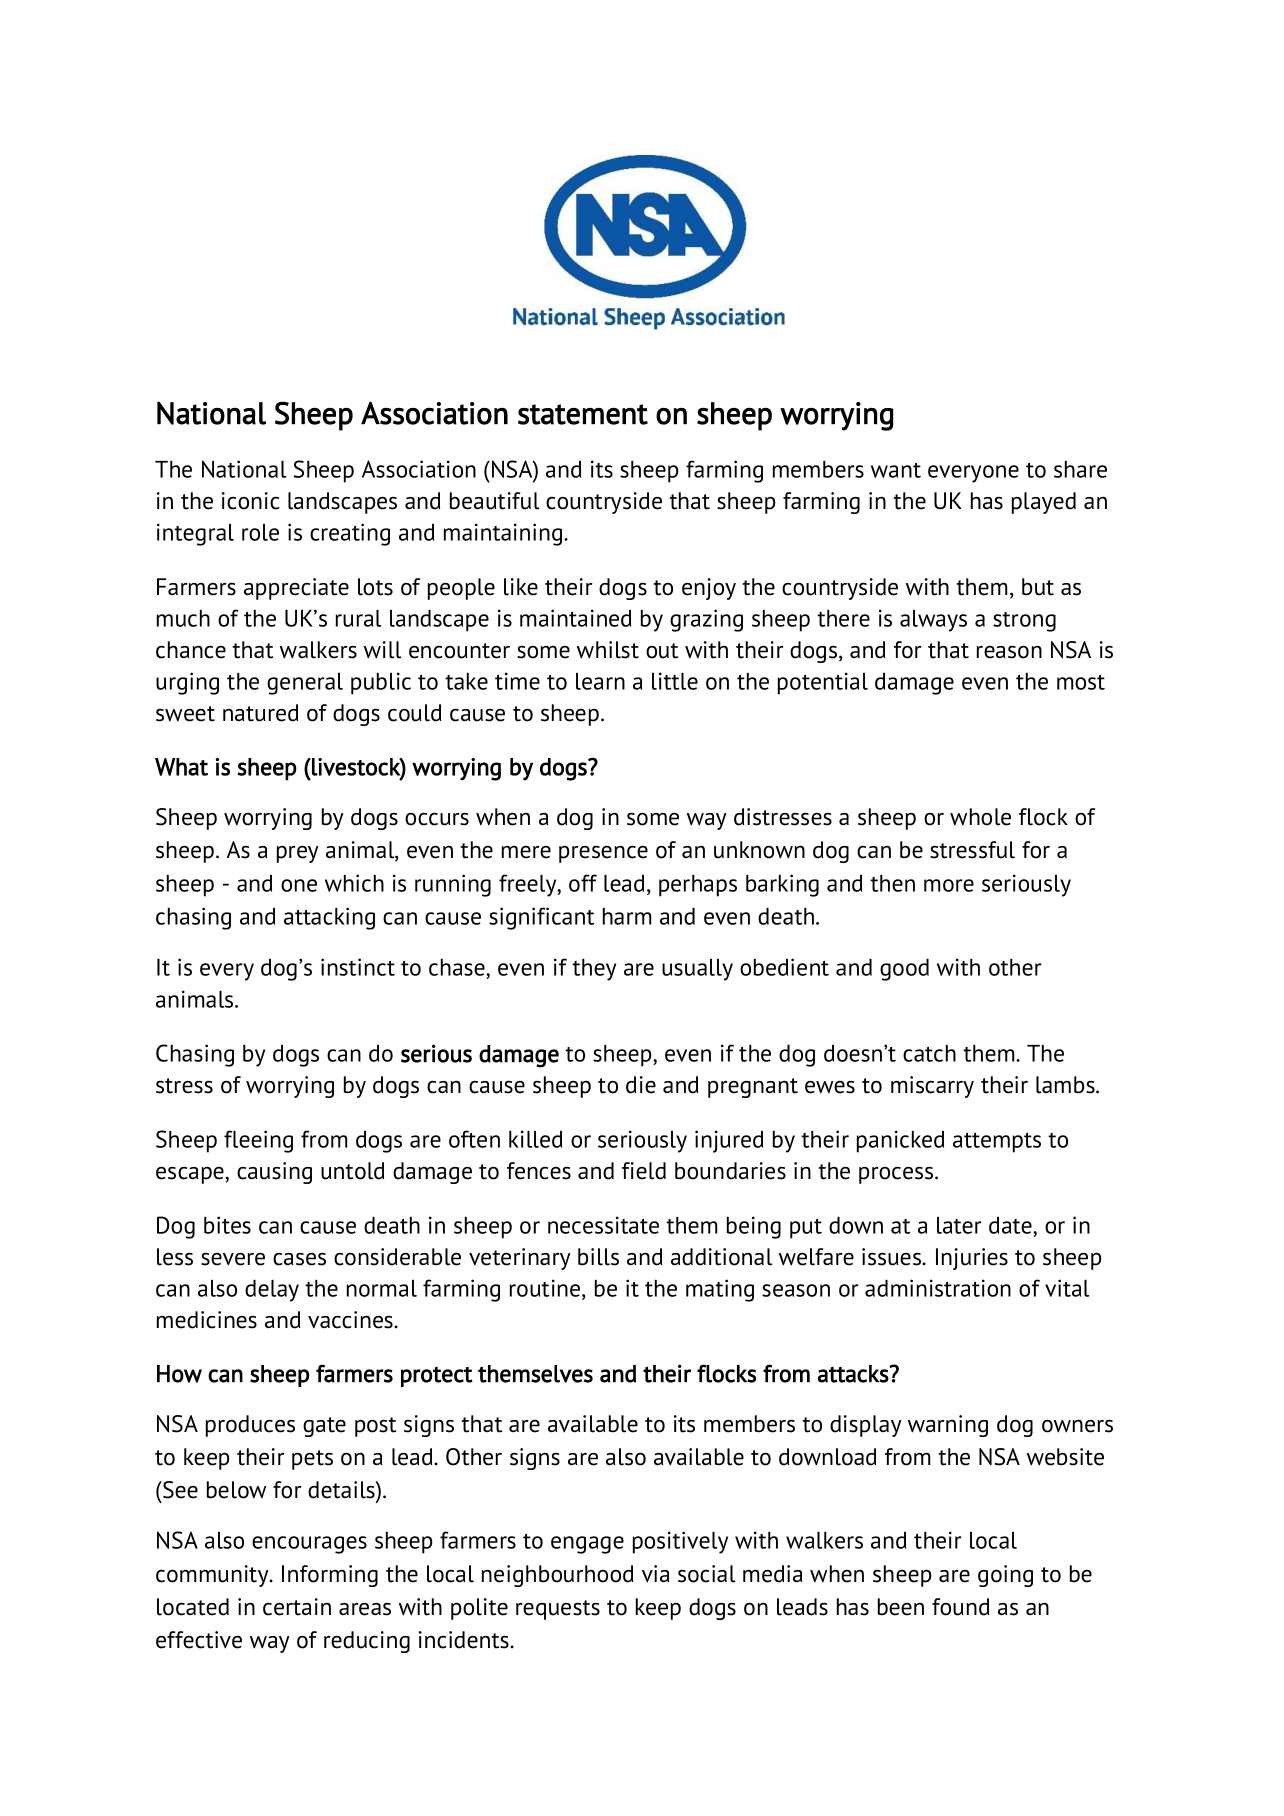 This document has width=1284, height=1816. What do you see at coordinates (583, 414) in the document?
I see `statement` at bounding box center [583, 414].
